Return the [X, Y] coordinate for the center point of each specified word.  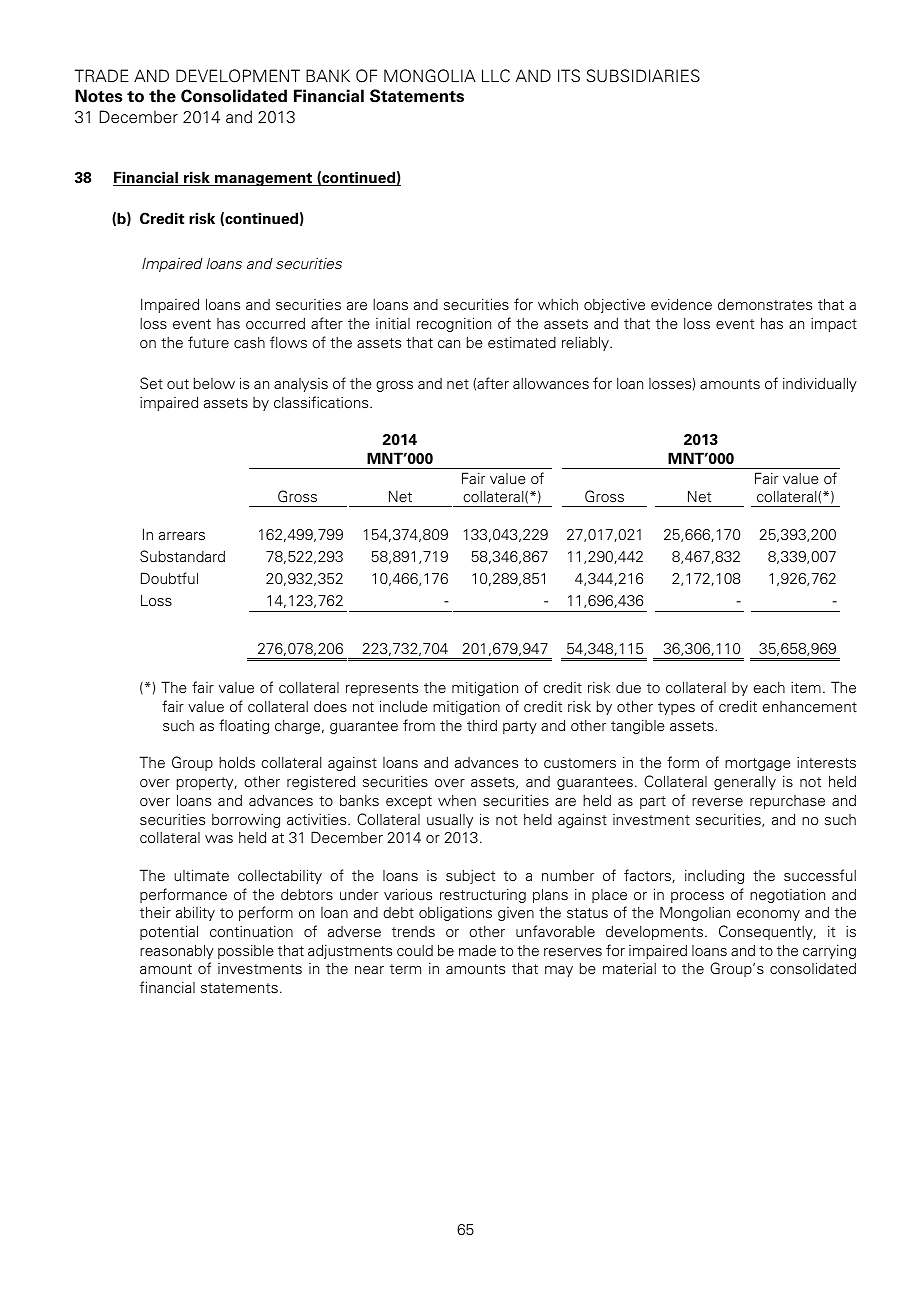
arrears [182, 536]
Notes [99, 96]
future [208, 342]
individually [820, 384]
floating [244, 726]
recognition [454, 324]
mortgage [758, 764]
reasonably [177, 951]
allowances [551, 384]
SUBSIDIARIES [643, 76]
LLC [496, 76]
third [482, 725]
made [477, 950]
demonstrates [765, 305]
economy [768, 915]
